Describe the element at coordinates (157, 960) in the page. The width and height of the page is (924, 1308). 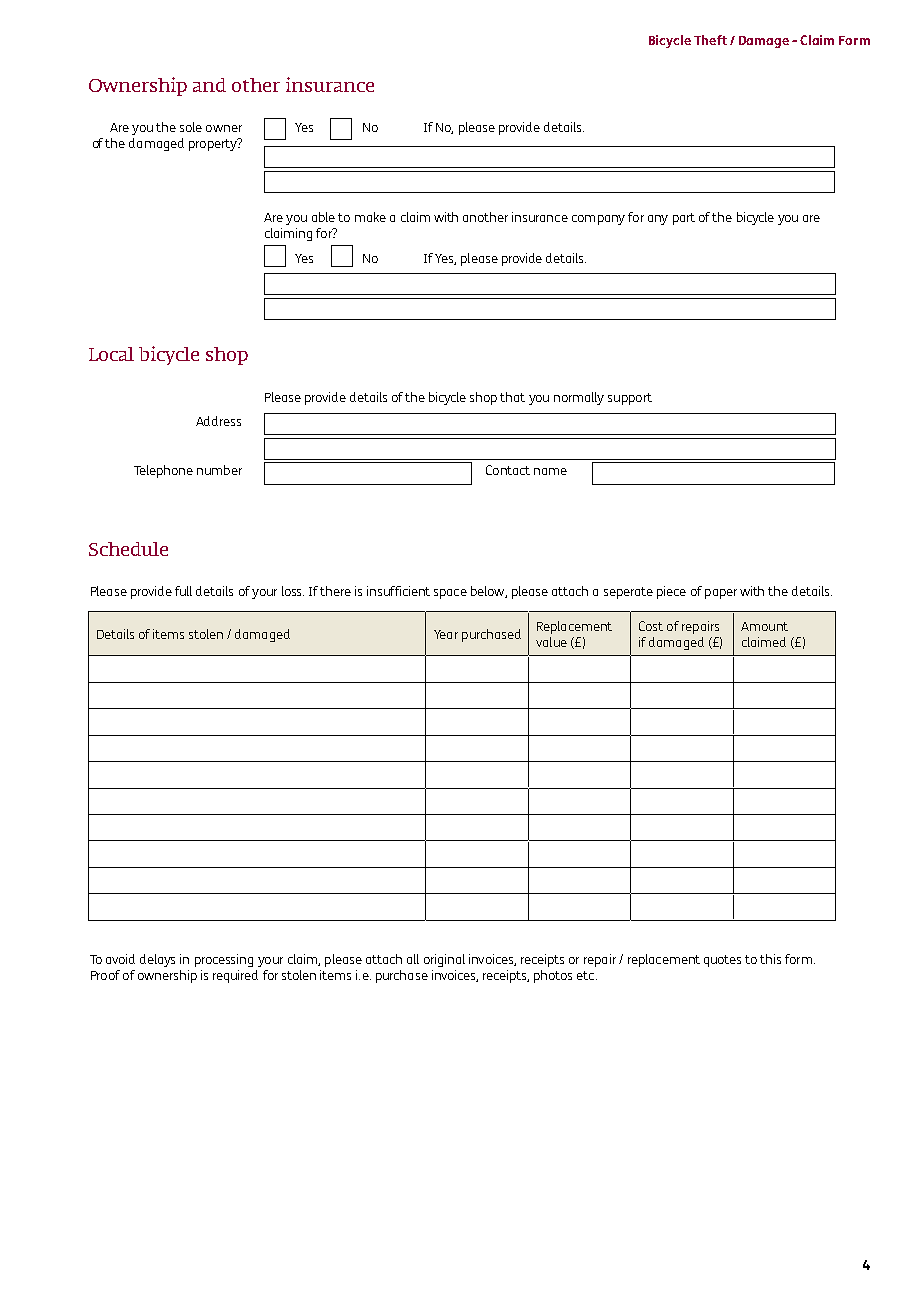
I see `delays` at that location.
